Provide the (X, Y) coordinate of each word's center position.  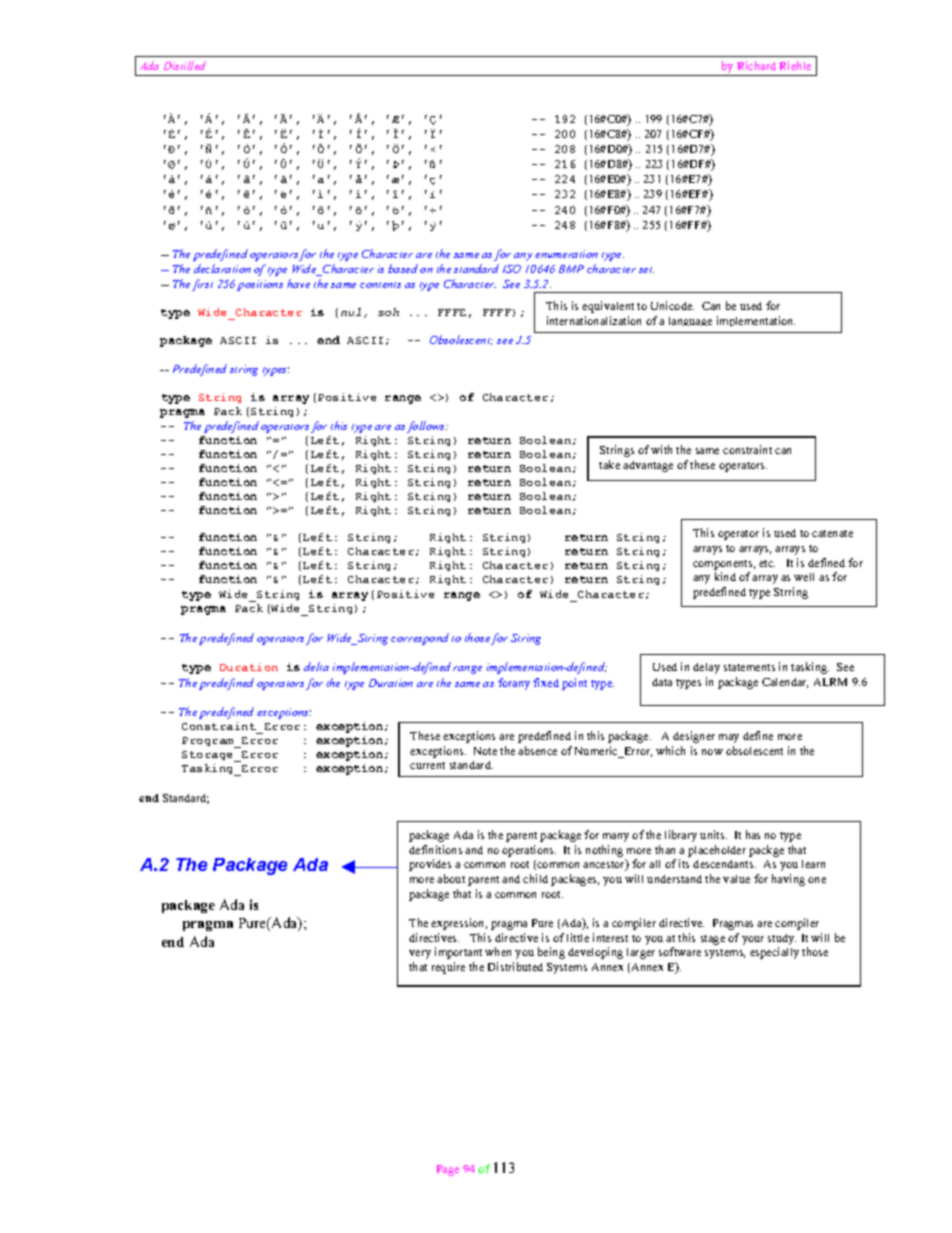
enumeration (566, 254)
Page (448, 1170)
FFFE (452, 312)
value (736, 879)
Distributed (515, 966)
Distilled (185, 65)
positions (260, 285)
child (535, 878)
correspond (420, 639)
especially (774, 953)
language (690, 321)
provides (430, 865)
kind (725, 576)
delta (316, 666)
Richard (757, 65)
